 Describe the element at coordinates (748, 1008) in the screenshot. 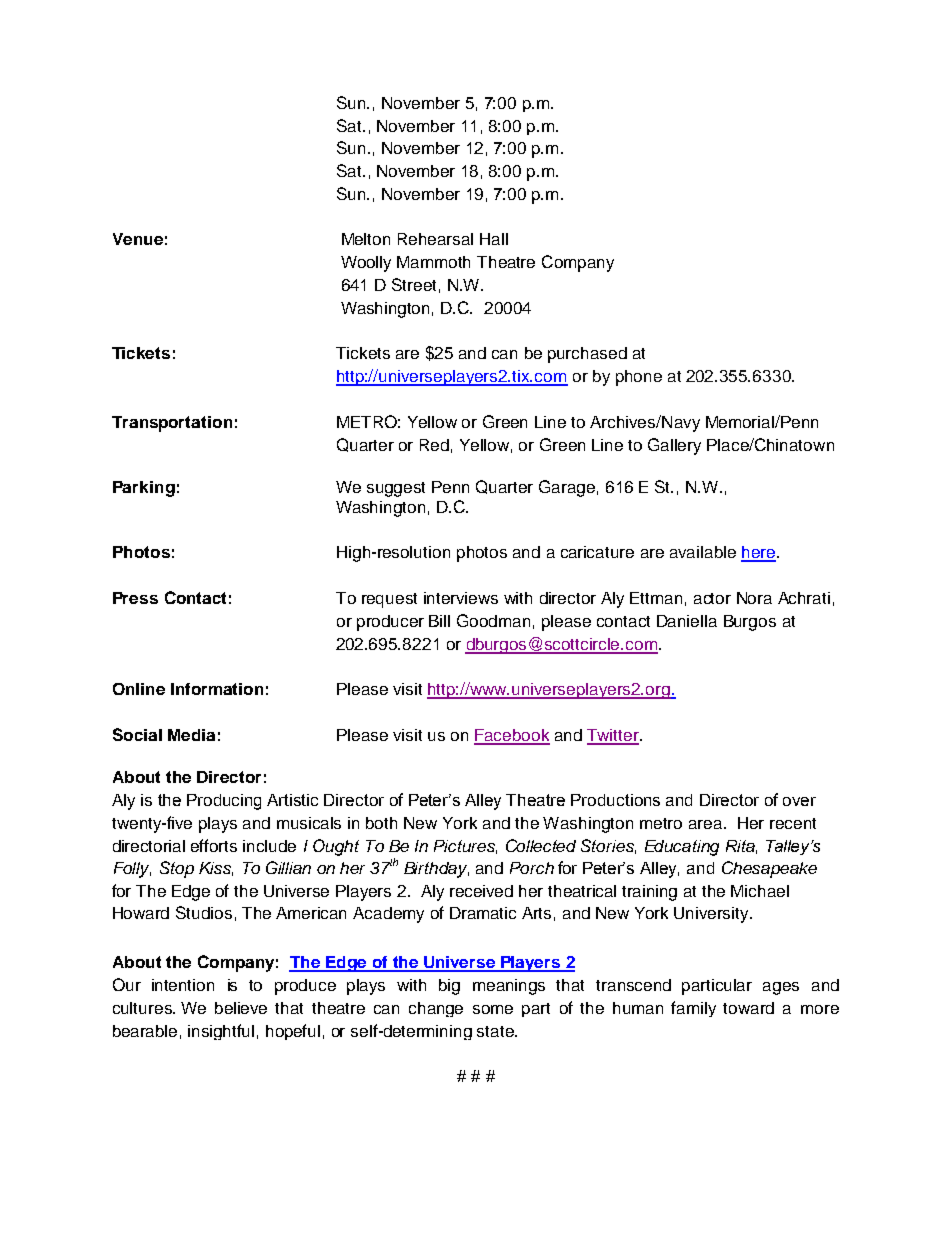

I see `toward` at that location.
